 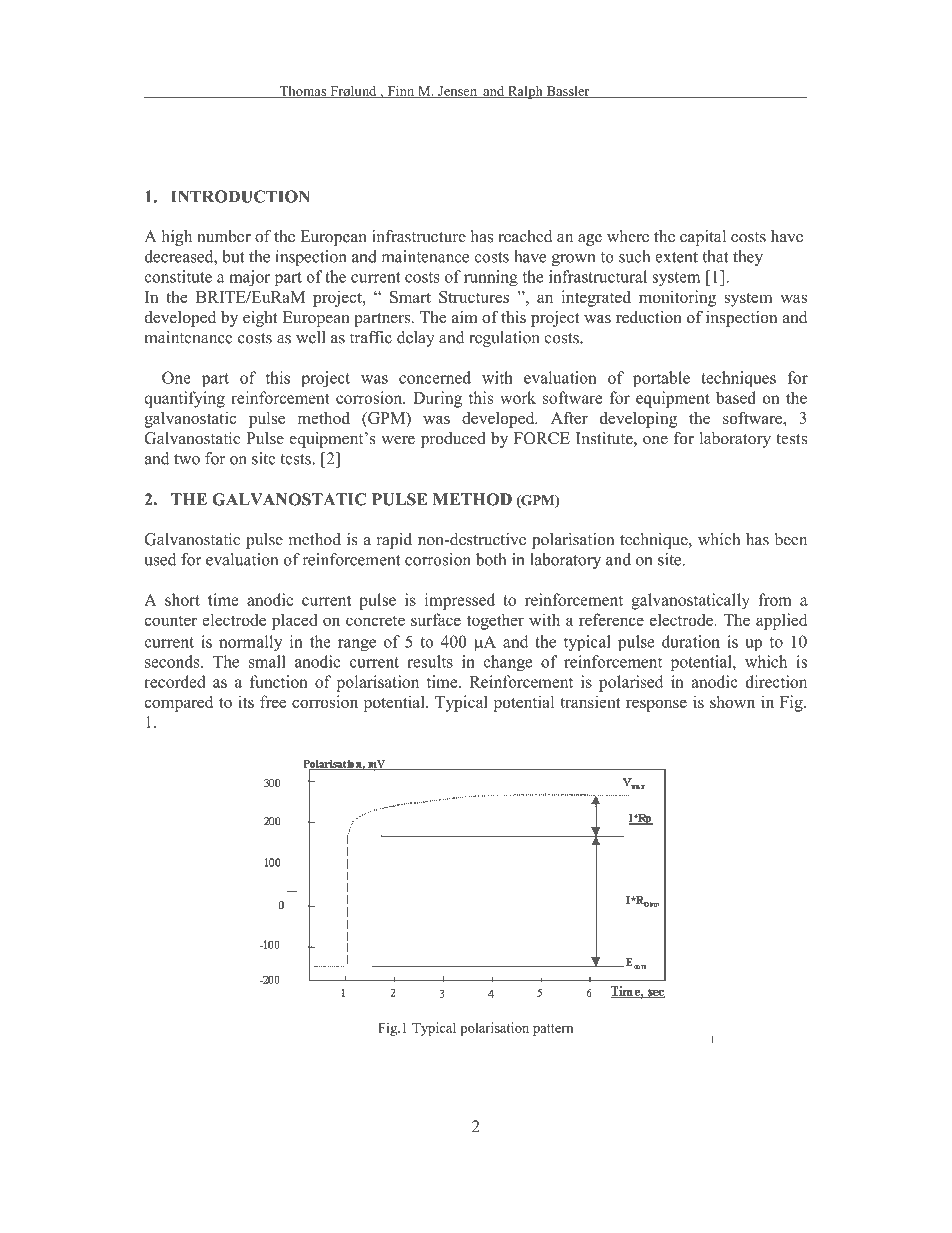 What do you see at coordinates (458, 92) in the page?
I see `Jensen` at bounding box center [458, 92].
